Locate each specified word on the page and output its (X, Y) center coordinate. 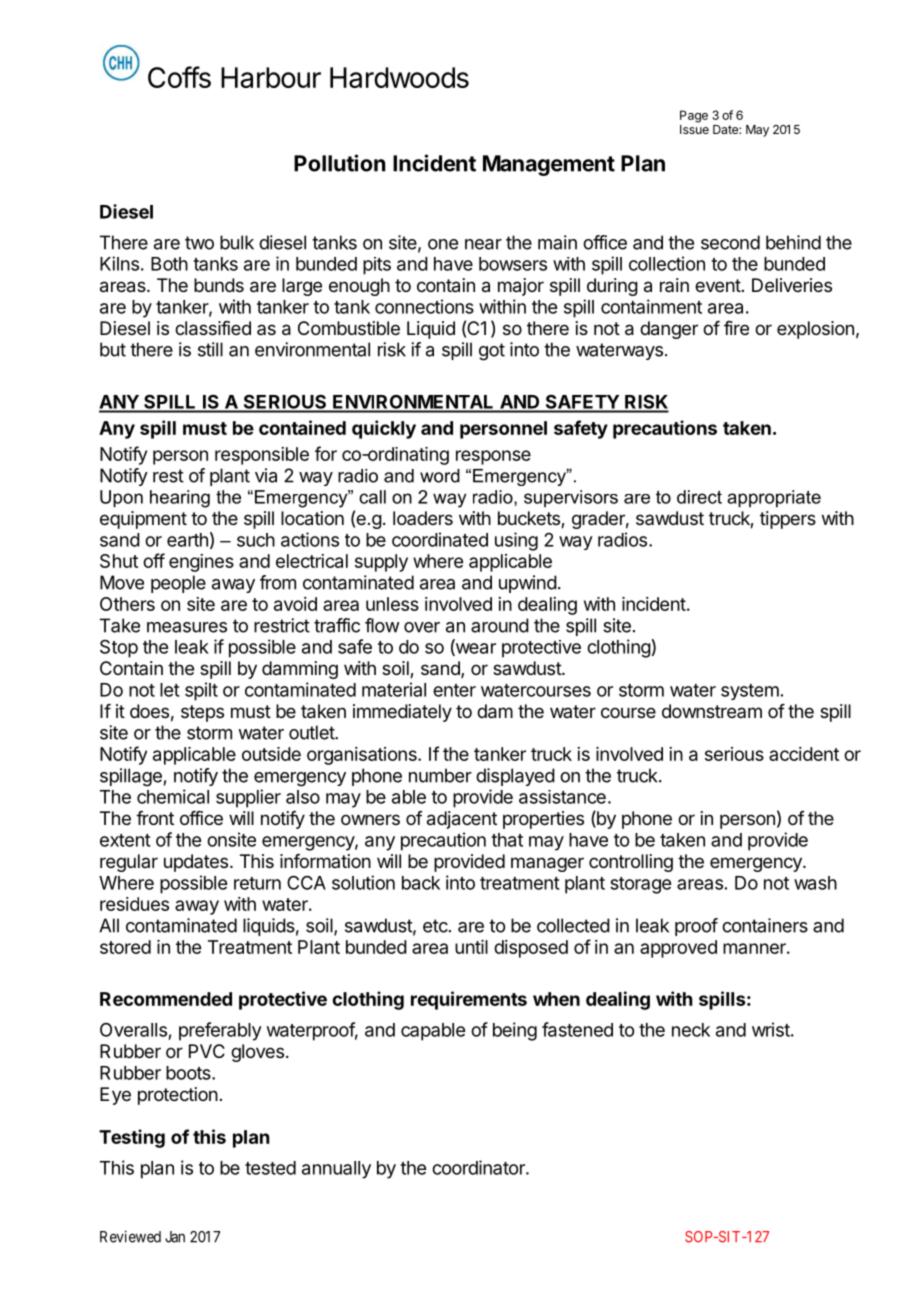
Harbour (271, 77)
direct (699, 497)
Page (694, 116)
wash (815, 883)
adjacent (462, 820)
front (155, 818)
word (440, 476)
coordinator (479, 1167)
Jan (175, 1237)
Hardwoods (399, 77)
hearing (180, 499)
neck (691, 1030)
